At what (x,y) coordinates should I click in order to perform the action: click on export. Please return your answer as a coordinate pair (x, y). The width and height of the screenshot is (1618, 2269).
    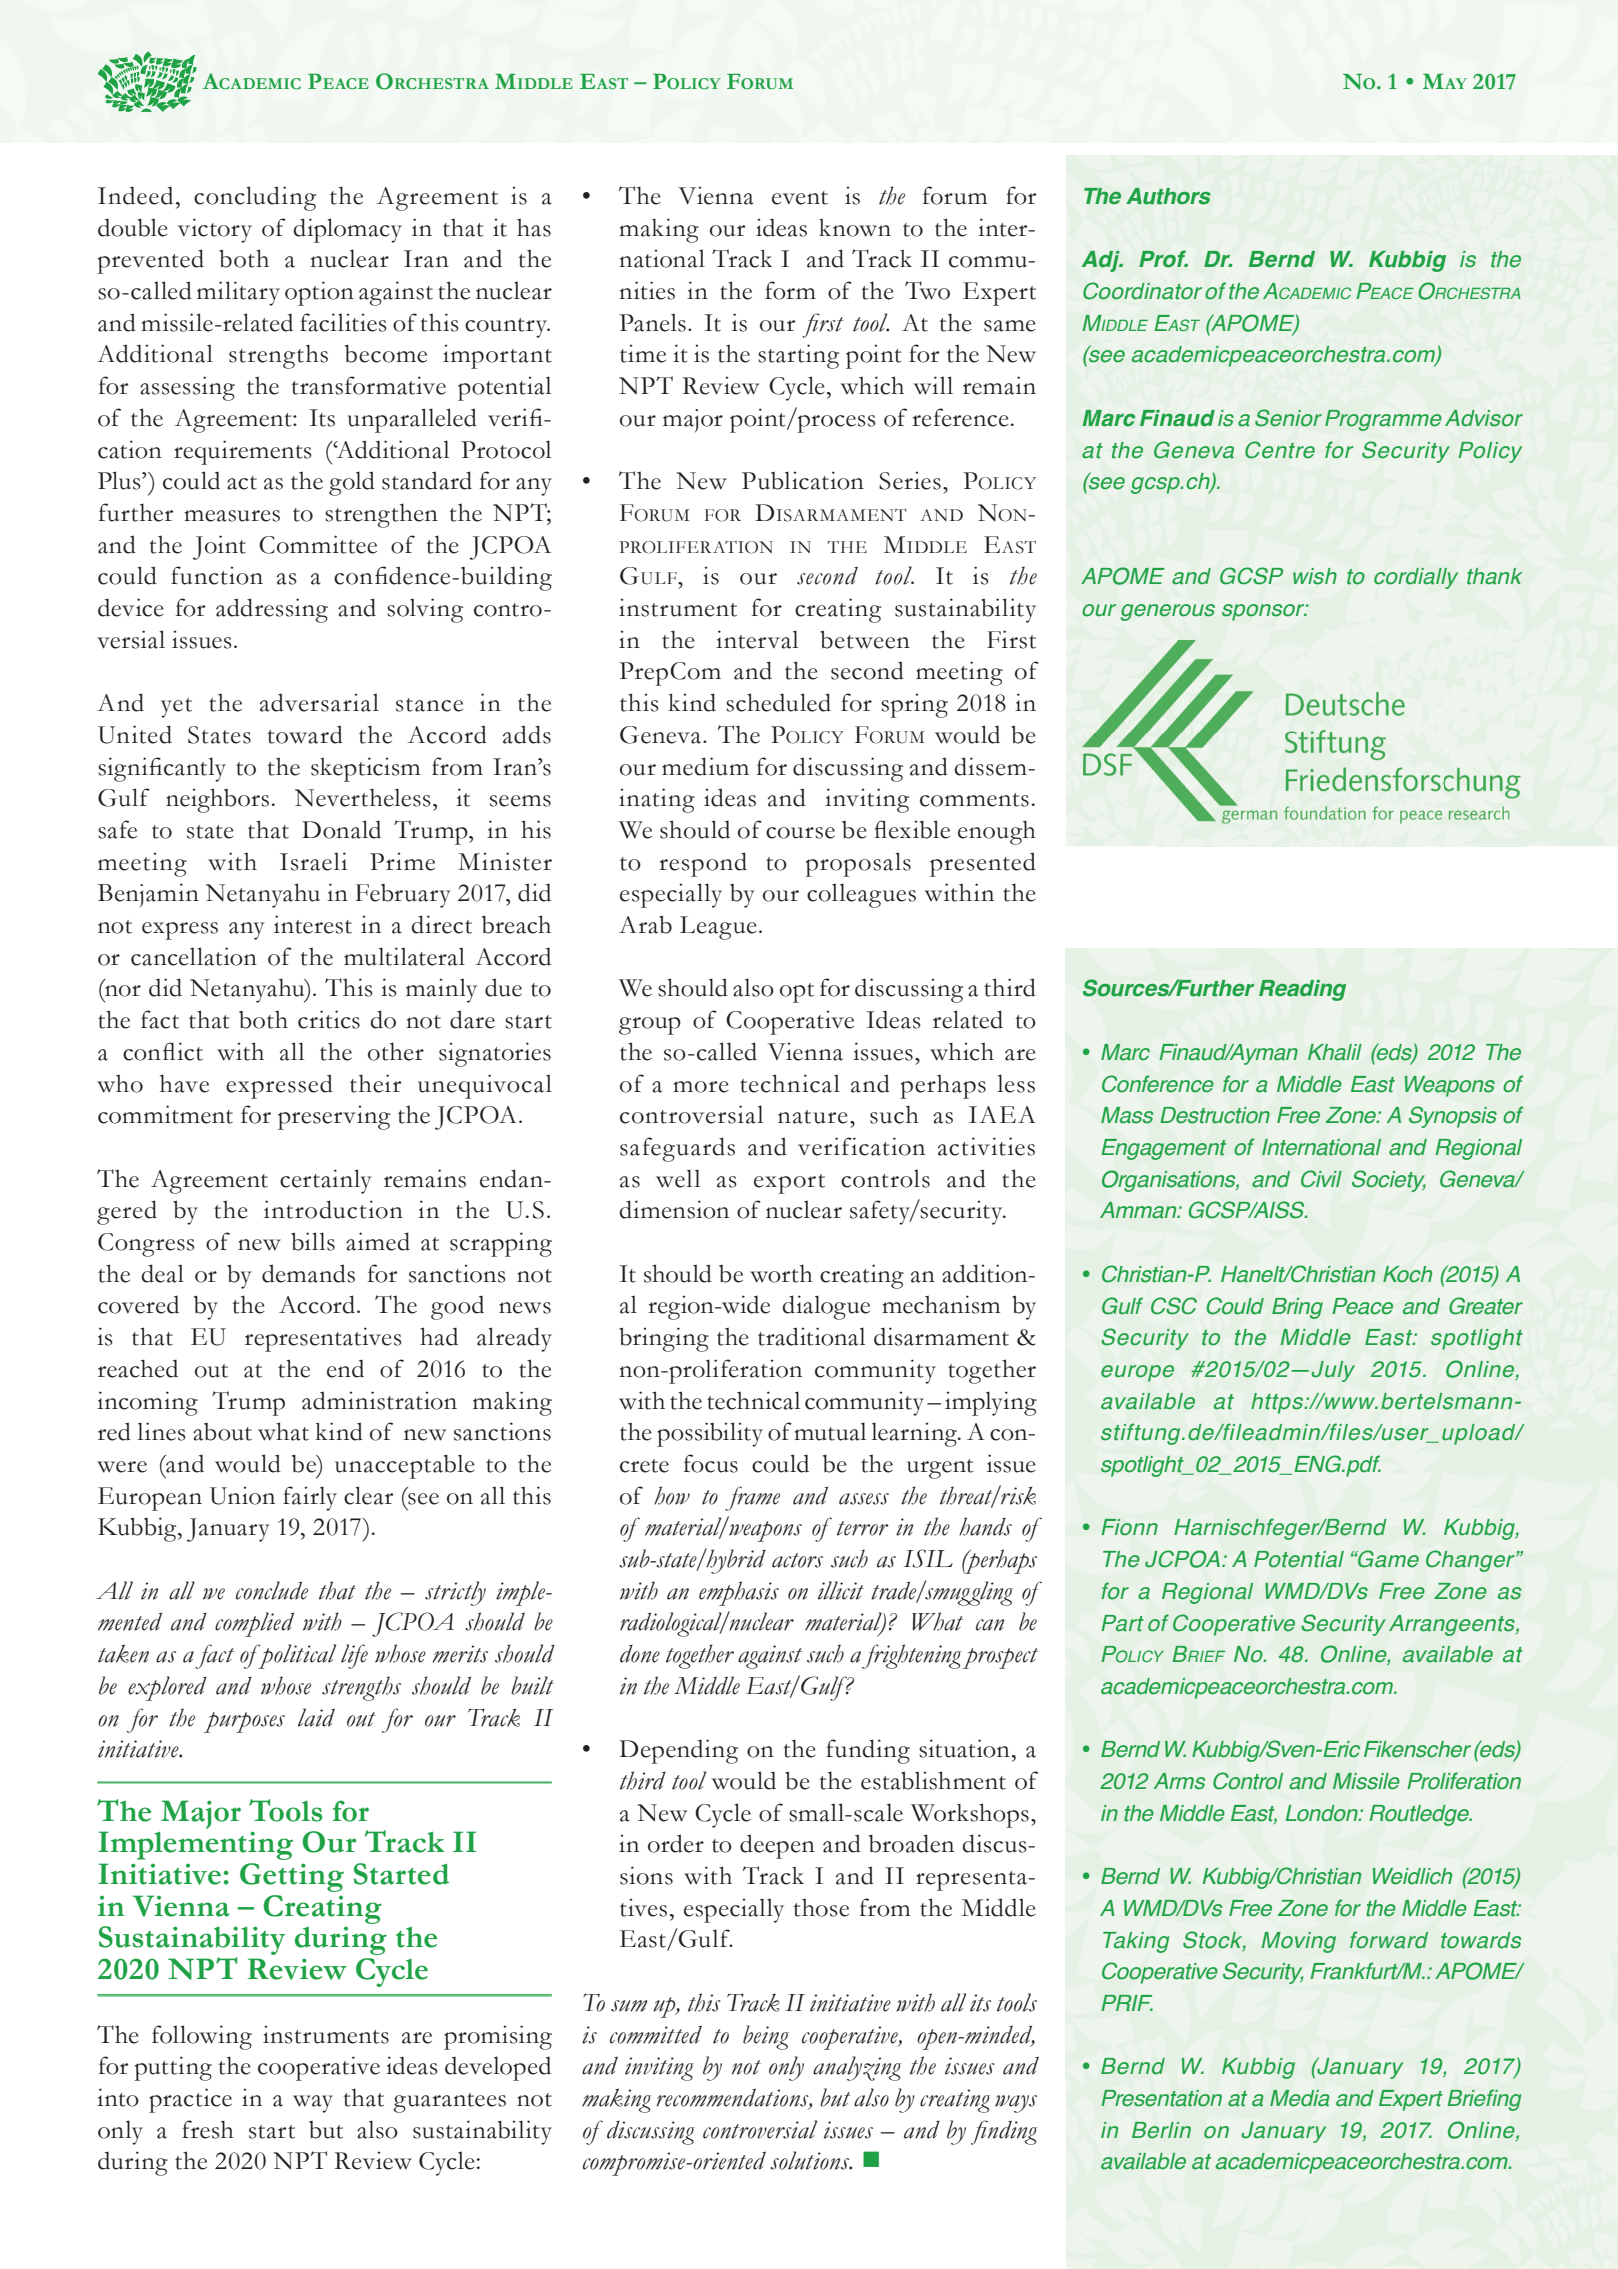
    Looking at the image, I should click on (789, 1184).
